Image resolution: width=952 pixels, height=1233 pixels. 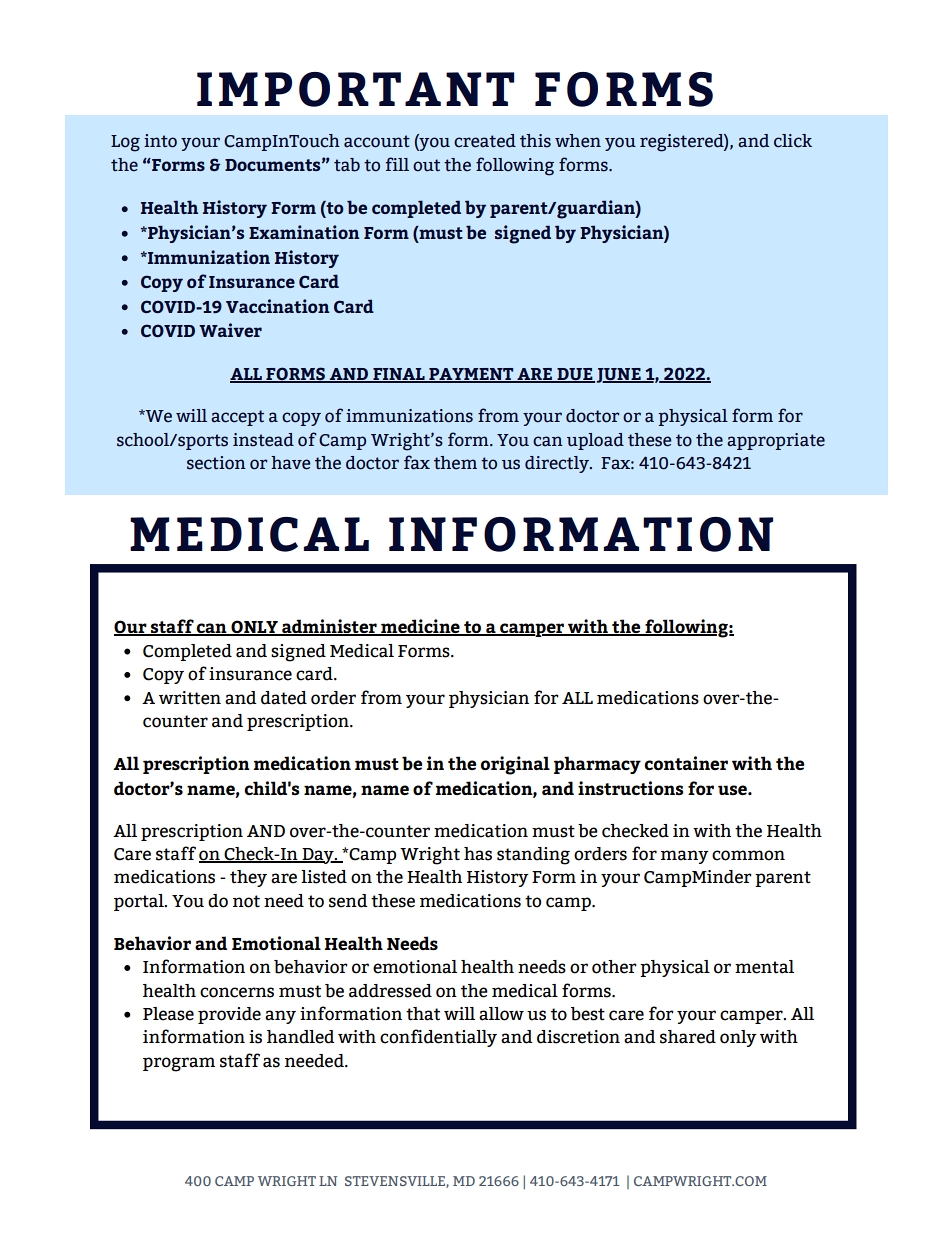 What do you see at coordinates (478, 854) in the screenshot?
I see `has` at bounding box center [478, 854].
